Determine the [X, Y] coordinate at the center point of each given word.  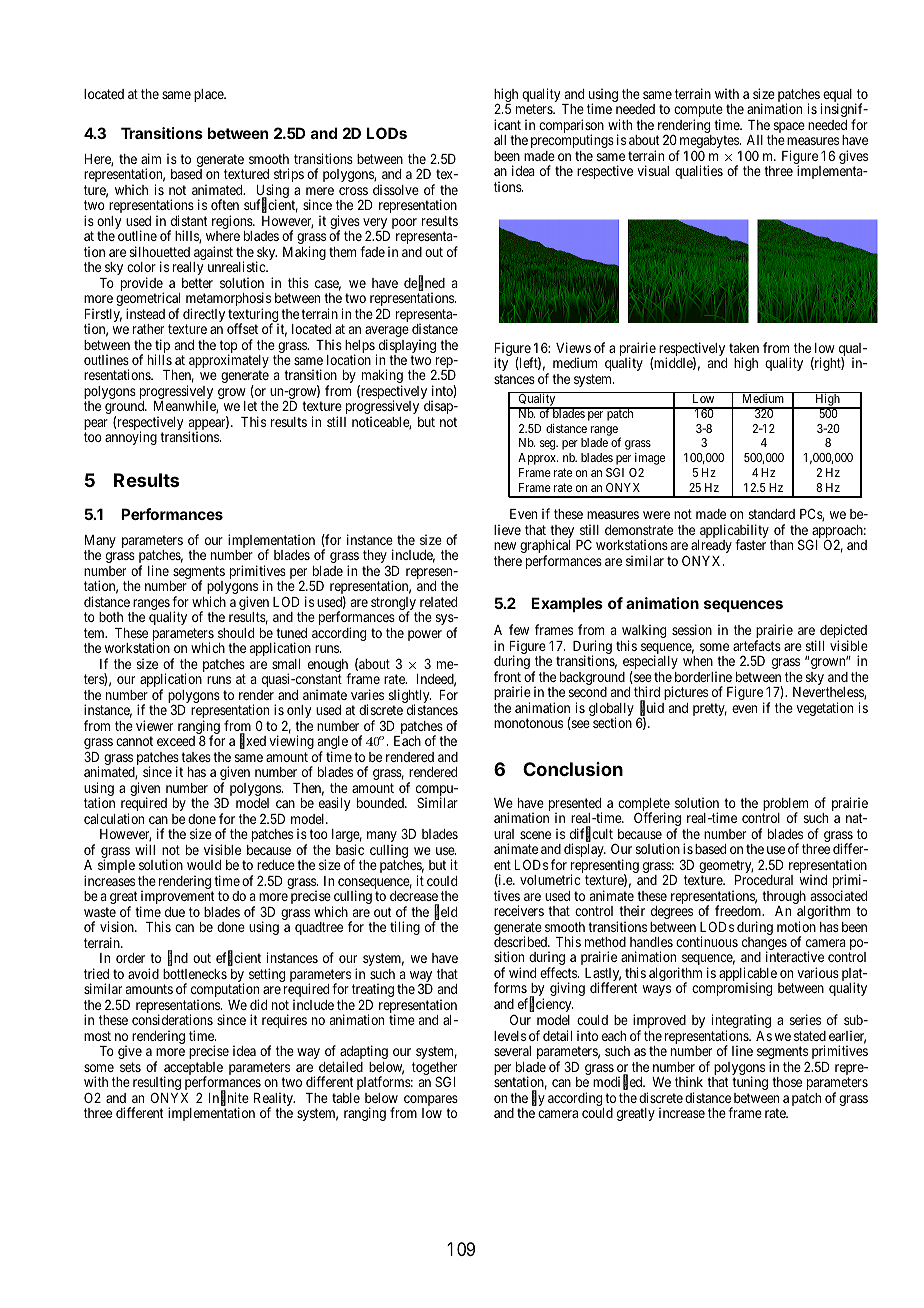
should [236, 633]
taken [744, 348]
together [434, 1070]
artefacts [757, 645]
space [788, 129]
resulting [157, 1084]
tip [162, 347]
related [438, 602]
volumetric [550, 879]
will [145, 849]
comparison [571, 127]
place [209, 95]
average [387, 333]
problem [785, 806]
